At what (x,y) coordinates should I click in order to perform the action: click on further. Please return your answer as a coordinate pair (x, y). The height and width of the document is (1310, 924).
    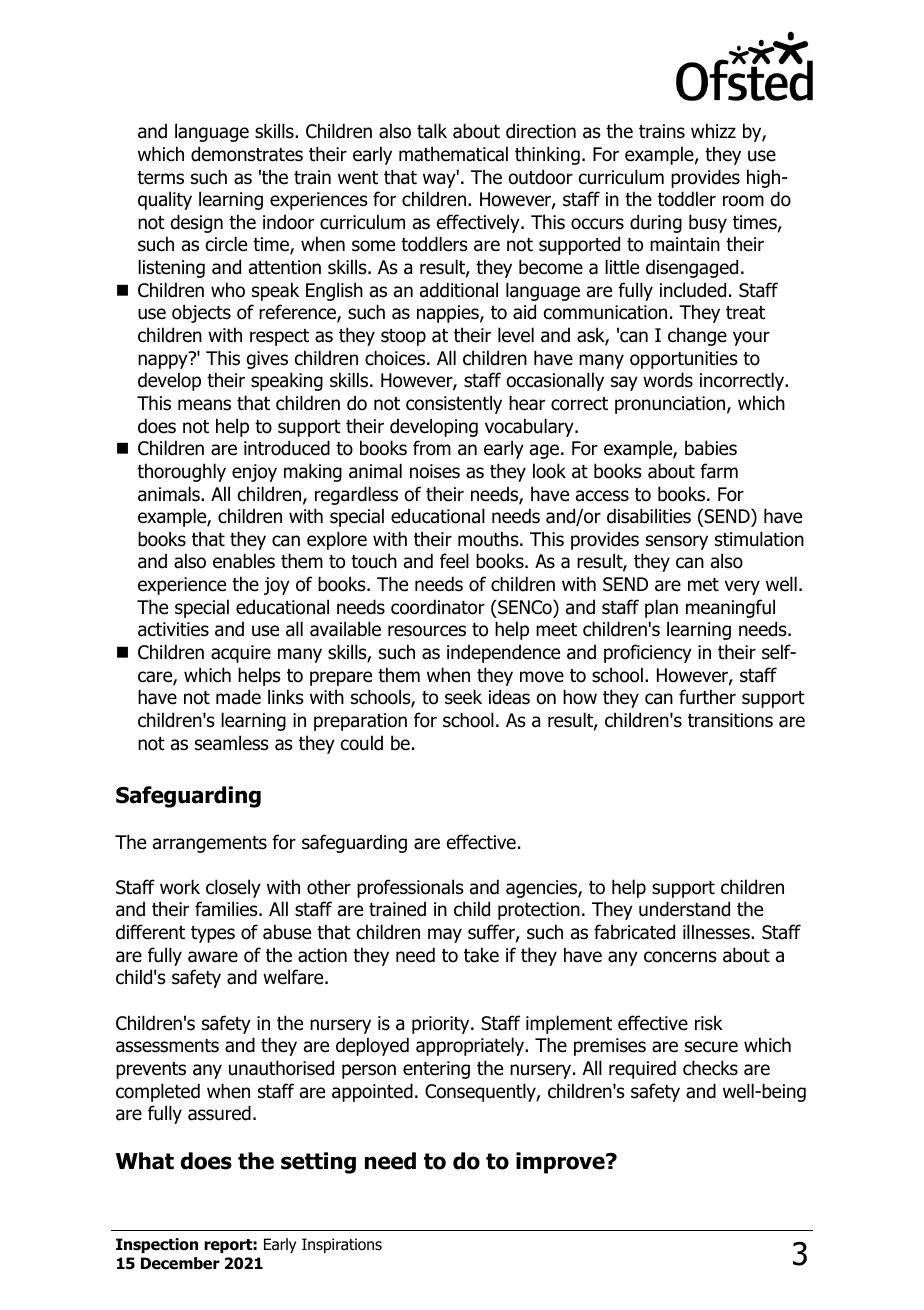
    Looking at the image, I should click on (707, 697).
